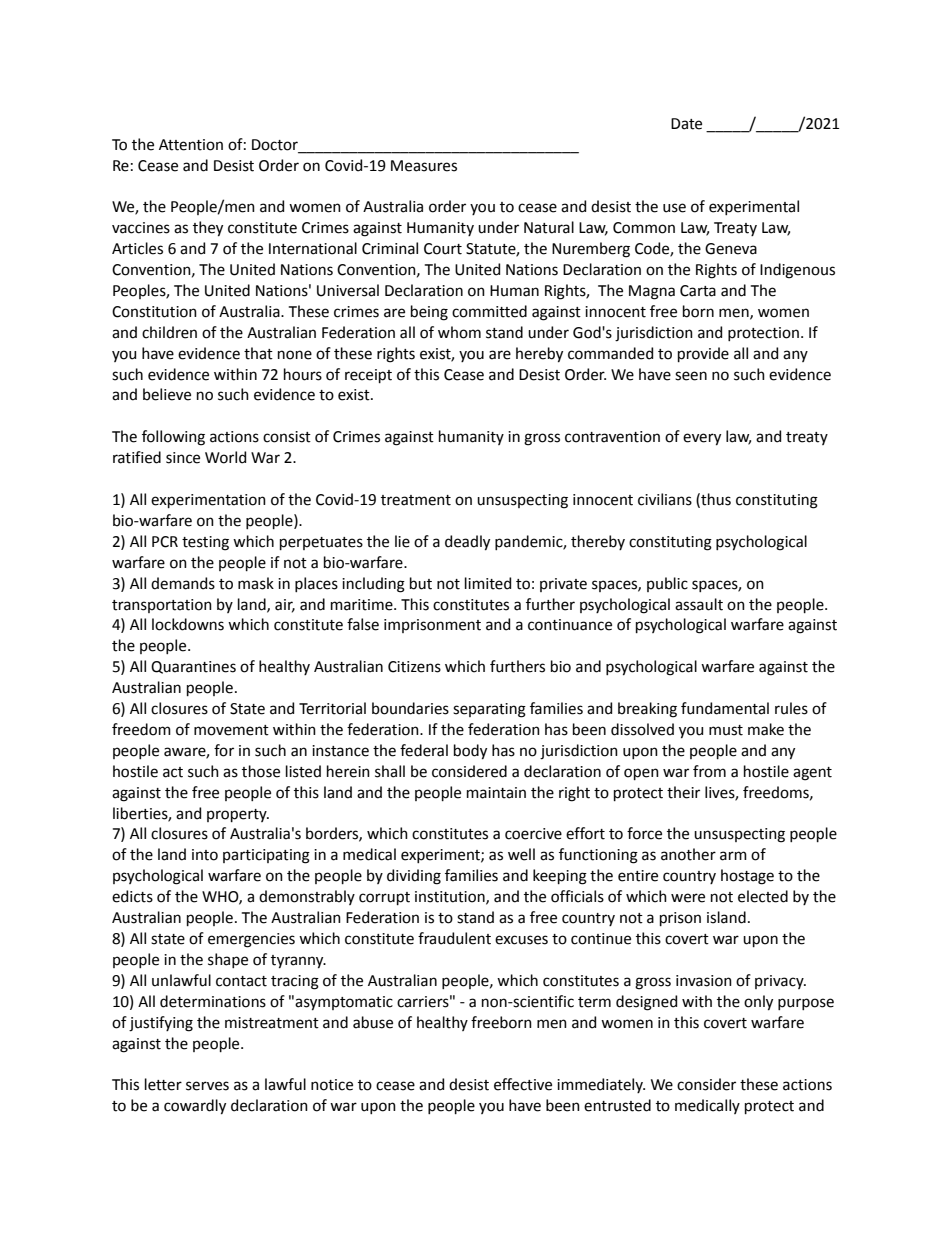  I want to click on lockdowns, so click(188, 624).
